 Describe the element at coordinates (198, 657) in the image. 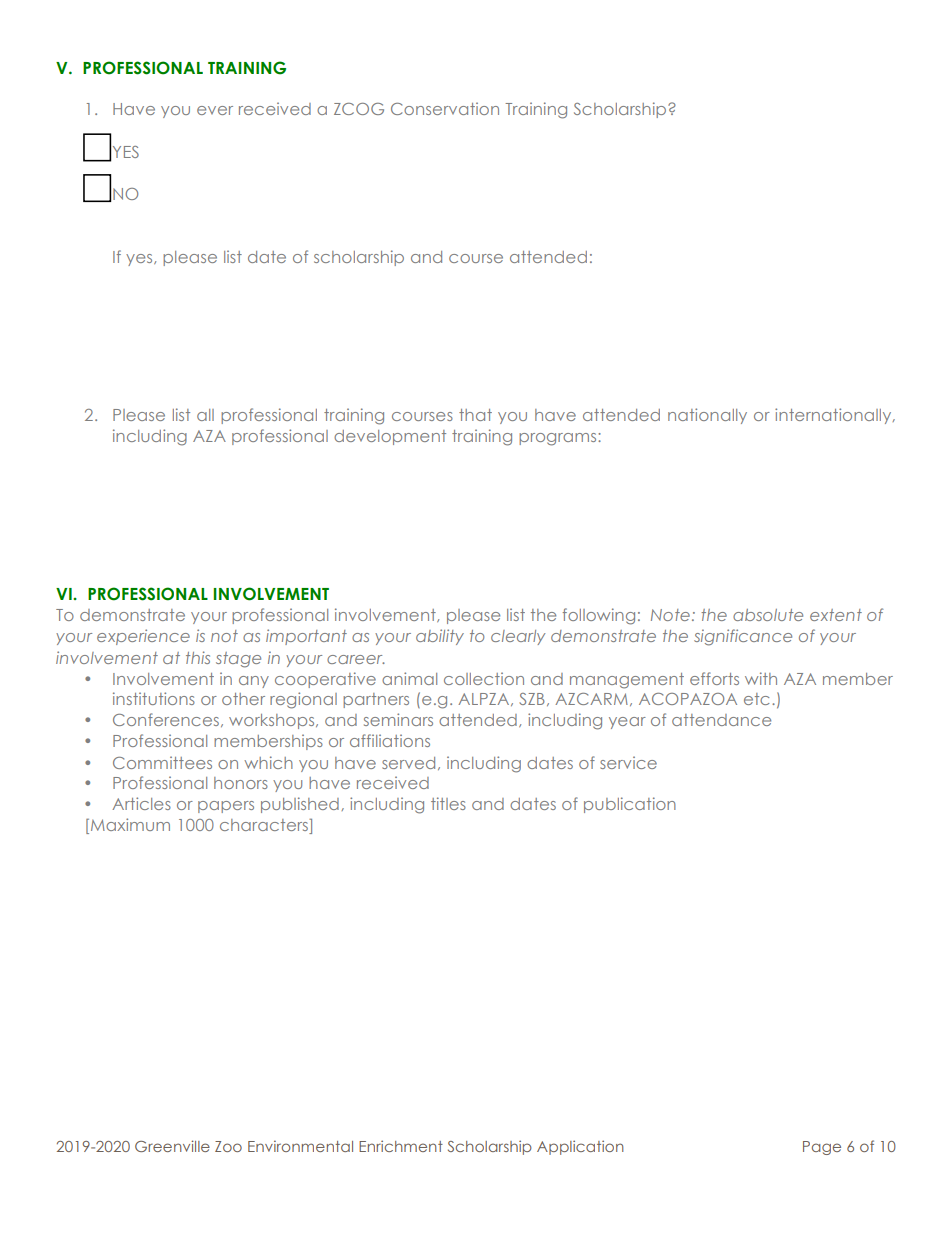

I see `this` at that location.
